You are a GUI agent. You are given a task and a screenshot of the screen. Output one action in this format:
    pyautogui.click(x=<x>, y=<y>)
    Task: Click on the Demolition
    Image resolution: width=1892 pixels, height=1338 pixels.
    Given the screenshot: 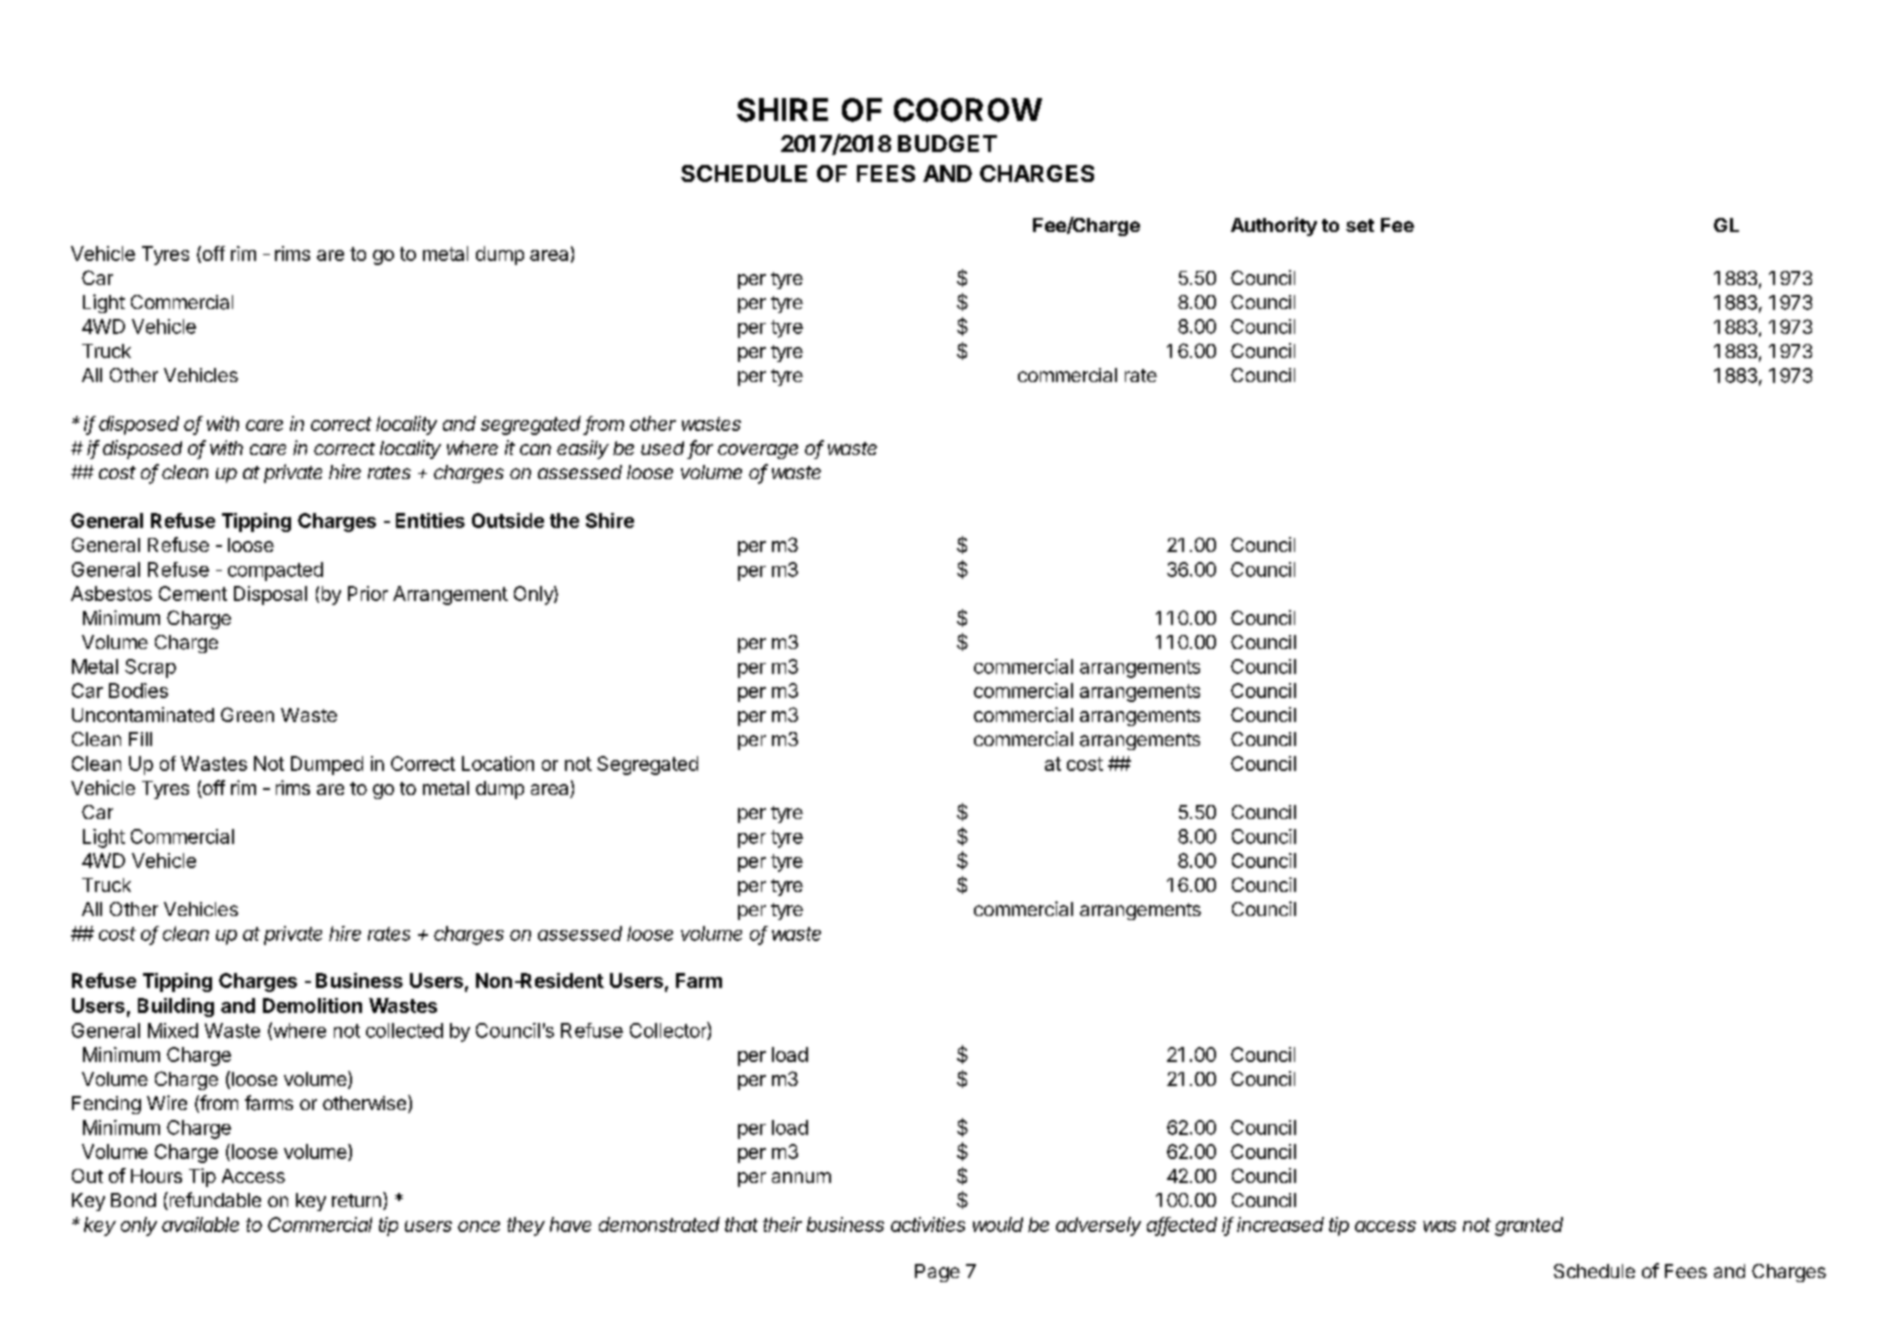 What is the action you would take?
    pyautogui.click(x=312, y=1005)
